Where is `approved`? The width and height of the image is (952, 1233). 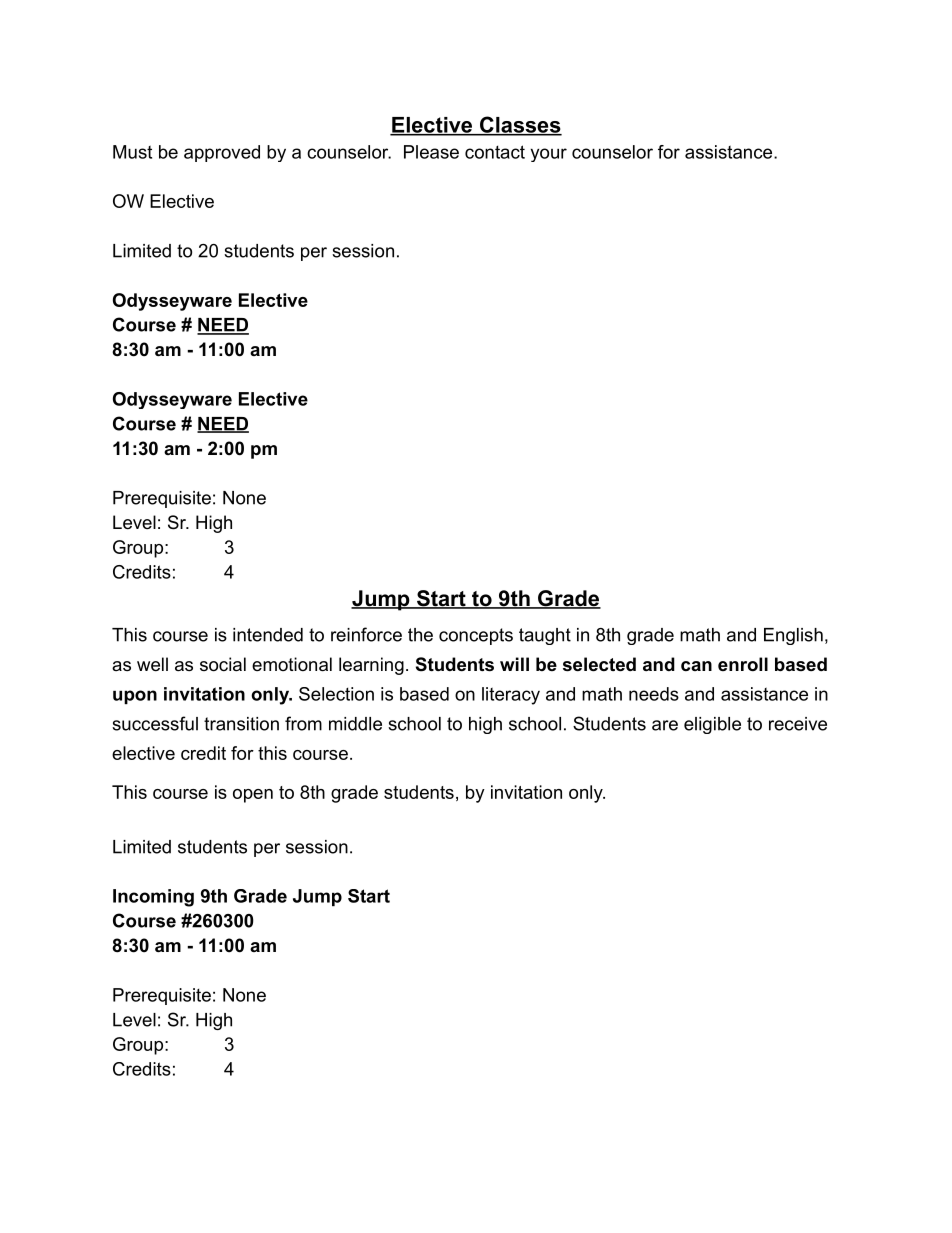
approved is located at coordinates (222, 153).
